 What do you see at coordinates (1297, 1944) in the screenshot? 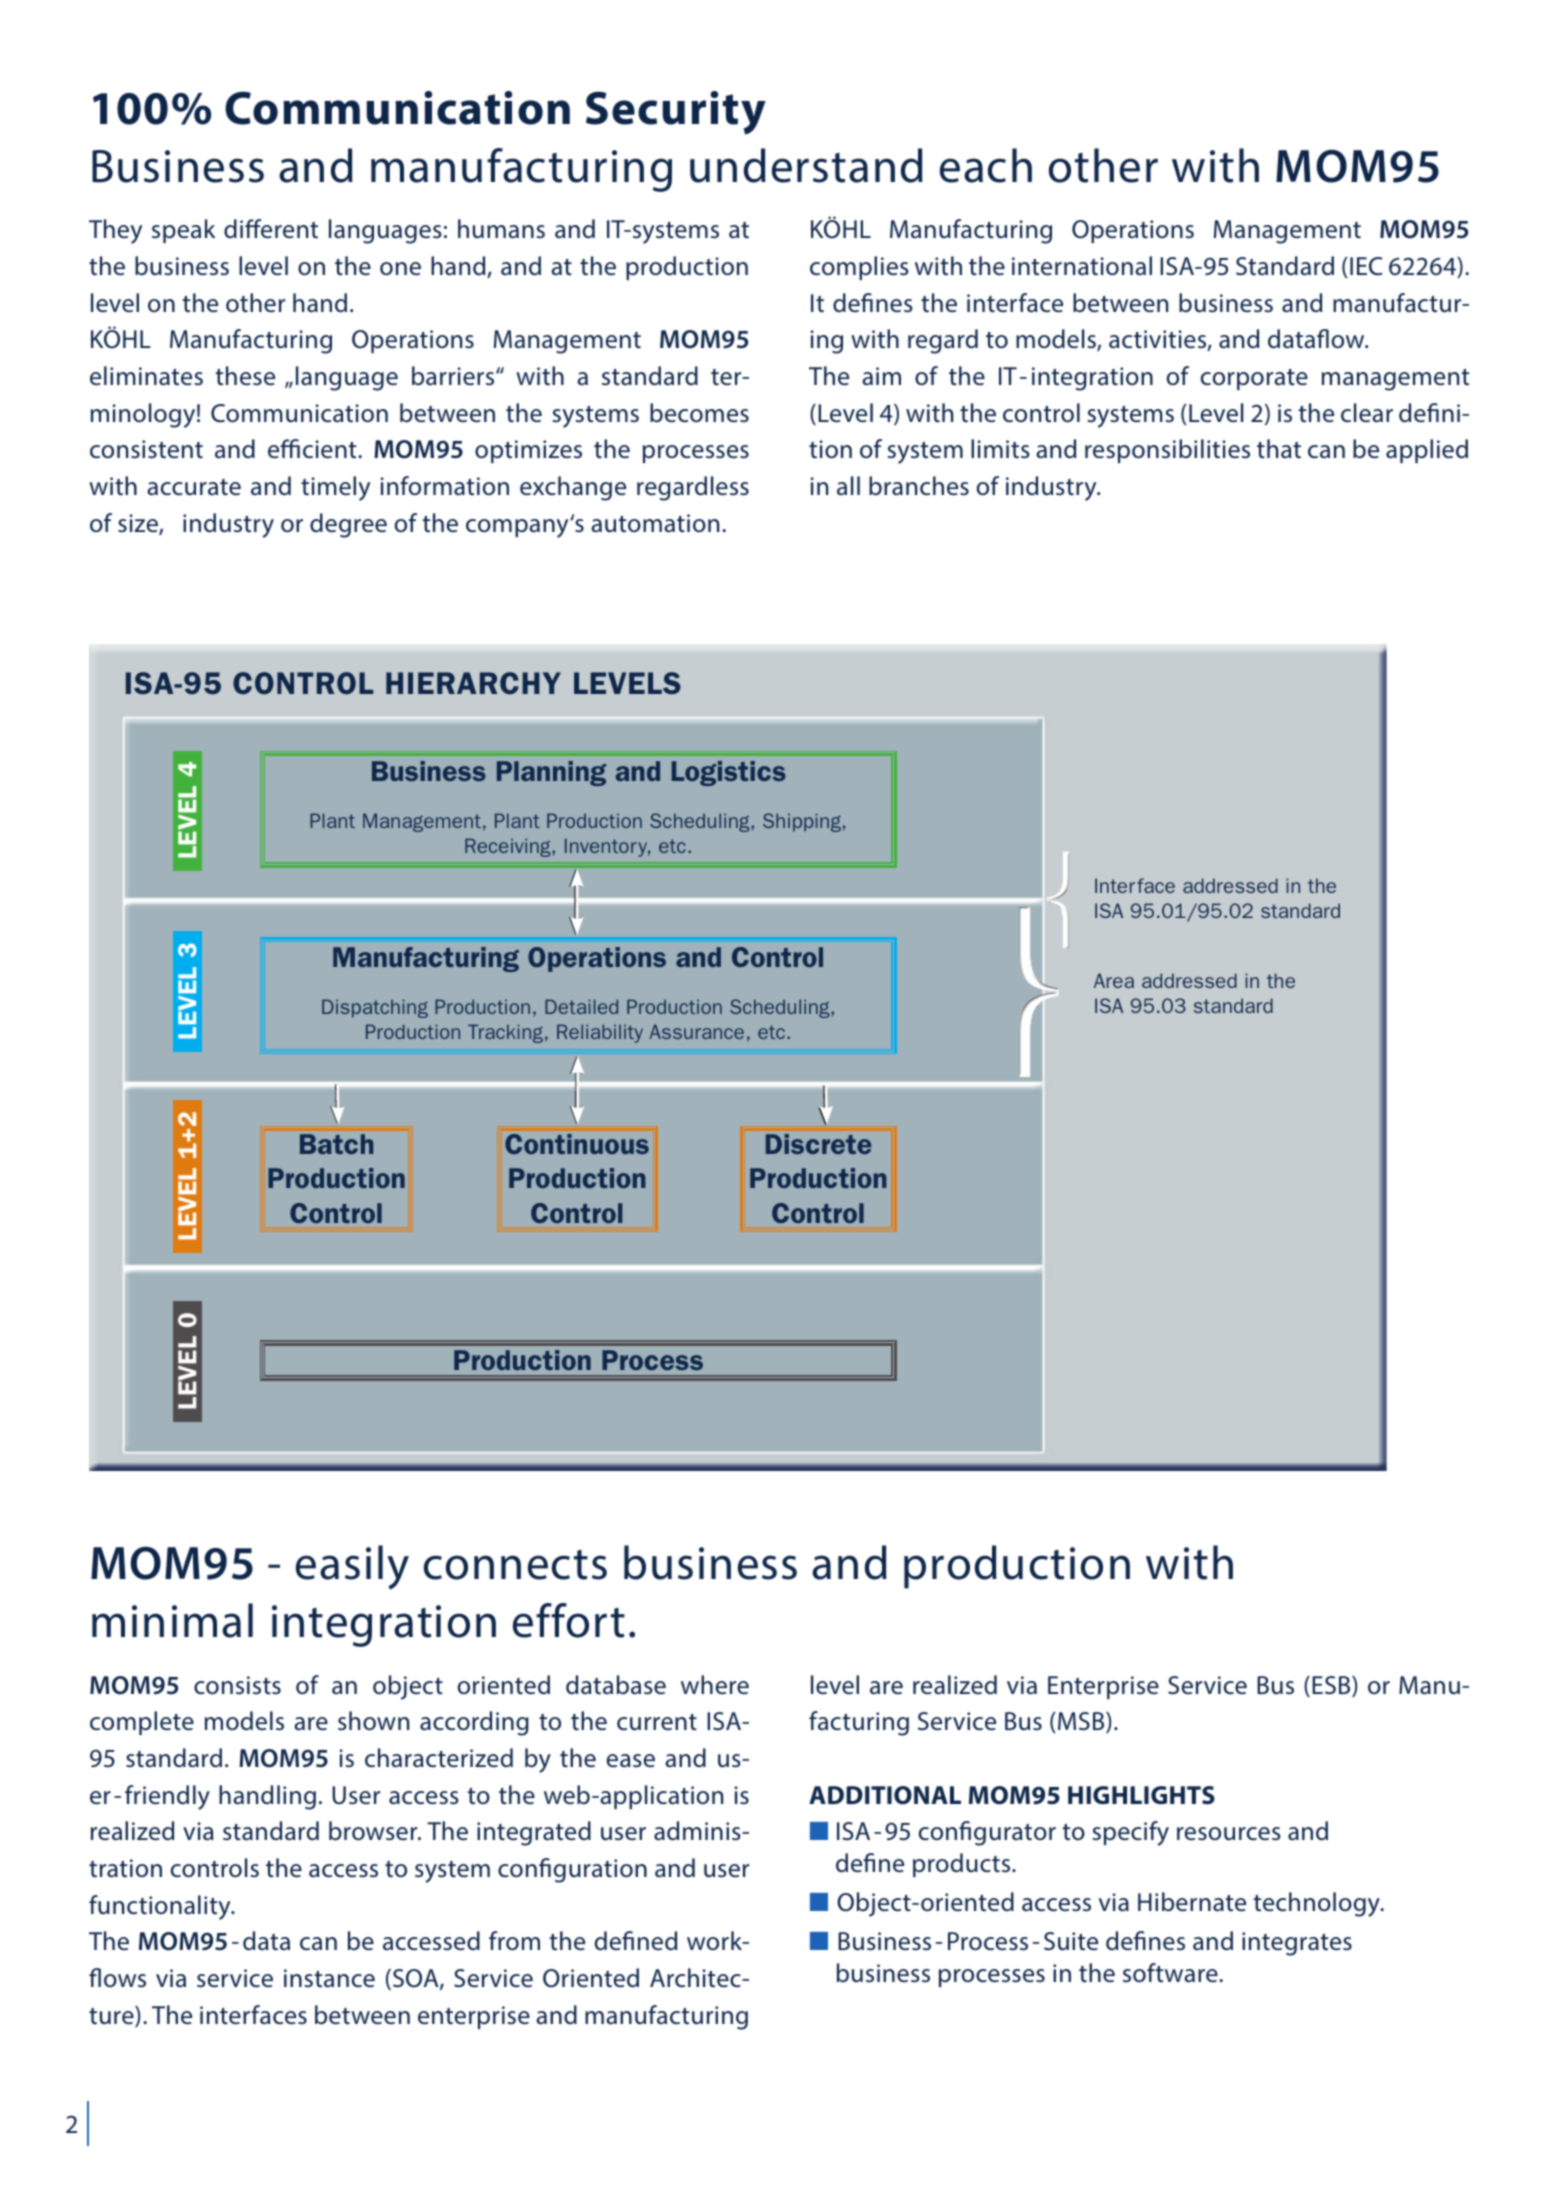
I see `integrates` at bounding box center [1297, 1944].
